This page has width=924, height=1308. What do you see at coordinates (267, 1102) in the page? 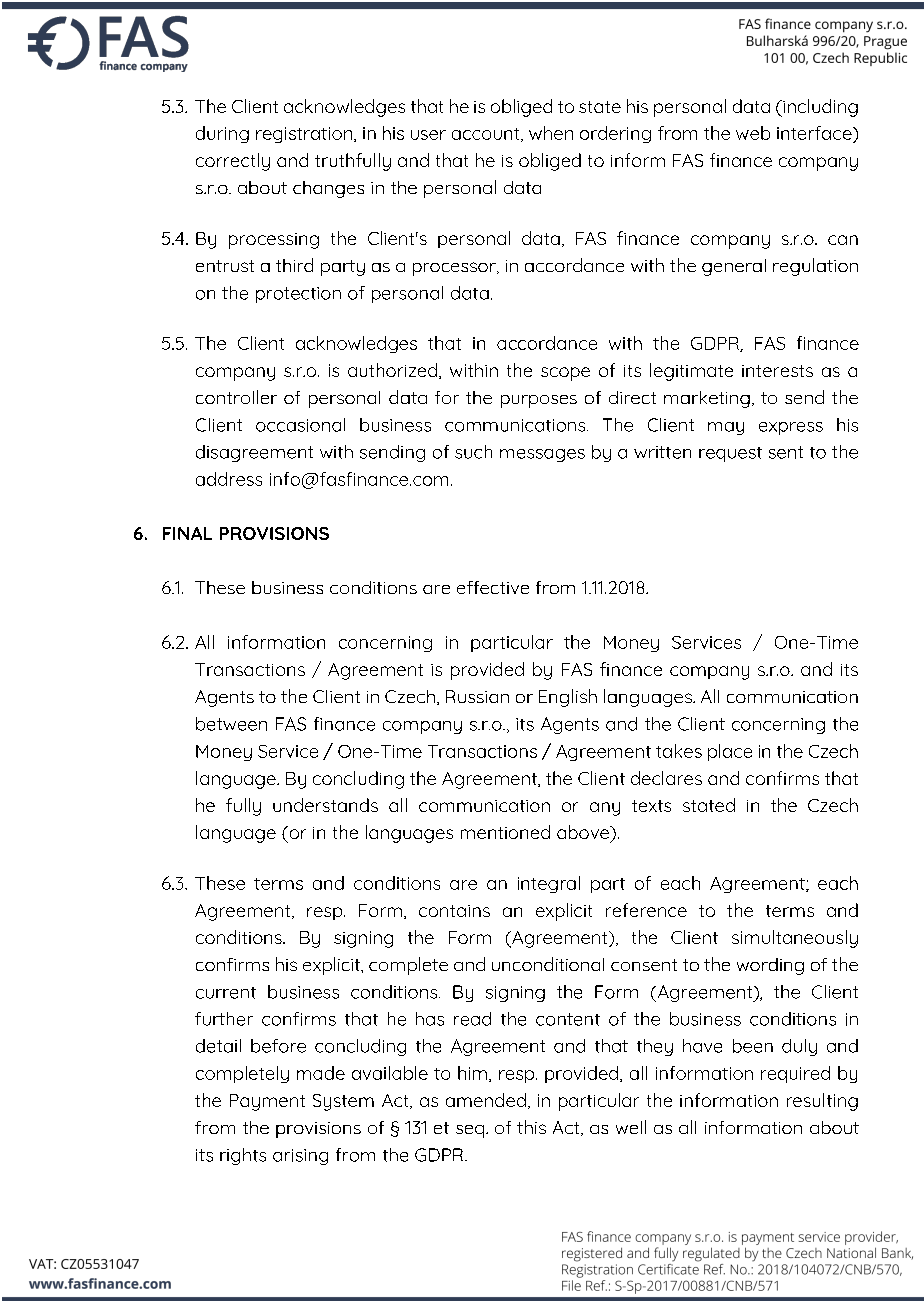
I see `Payment` at bounding box center [267, 1102].
